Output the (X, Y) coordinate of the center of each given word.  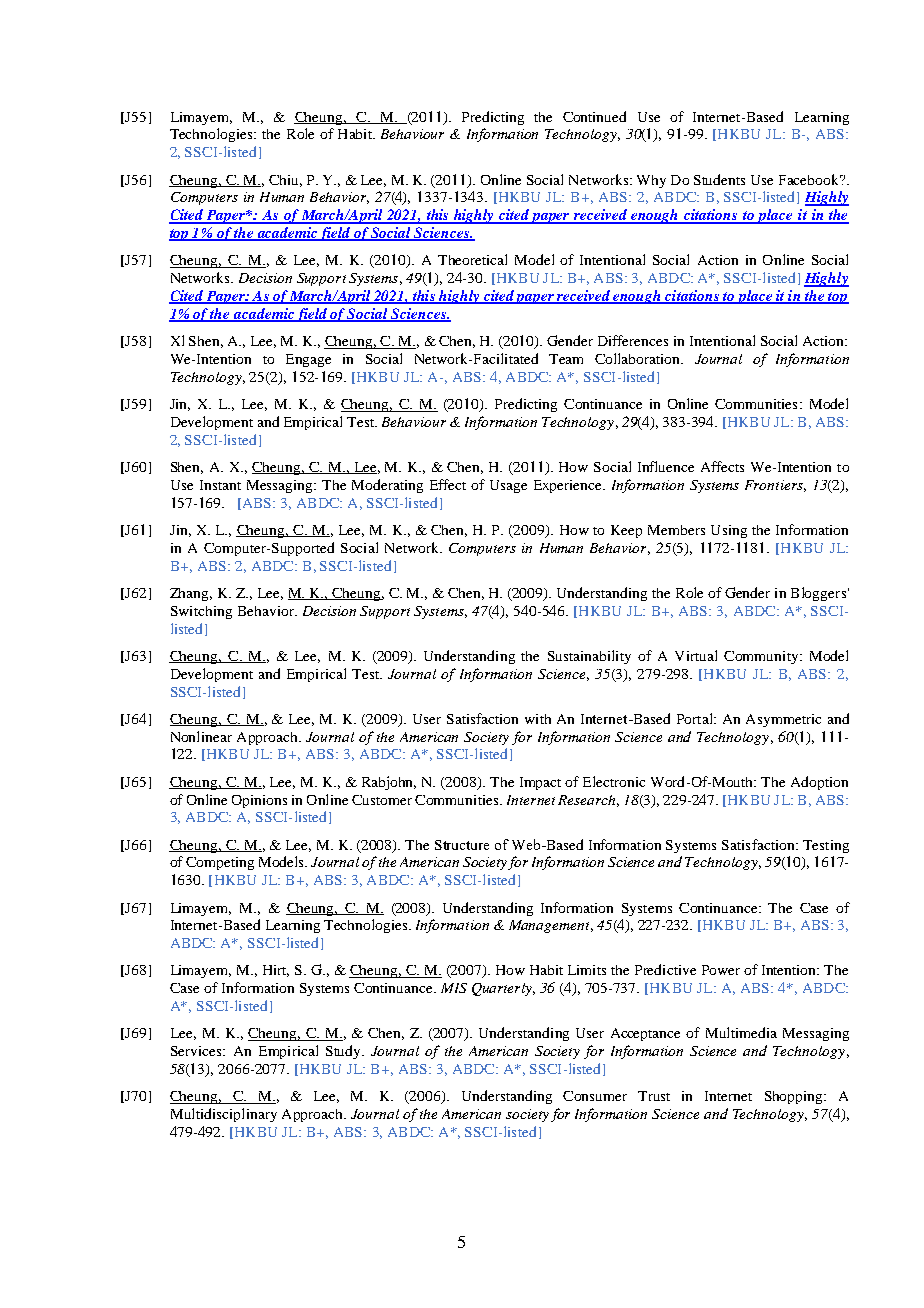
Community (762, 657)
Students (719, 179)
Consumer (595, 1096)
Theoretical (472, 259)
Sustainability (589, 657)
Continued (594, 116)
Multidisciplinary (224, 1115)
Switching (201, 612)
